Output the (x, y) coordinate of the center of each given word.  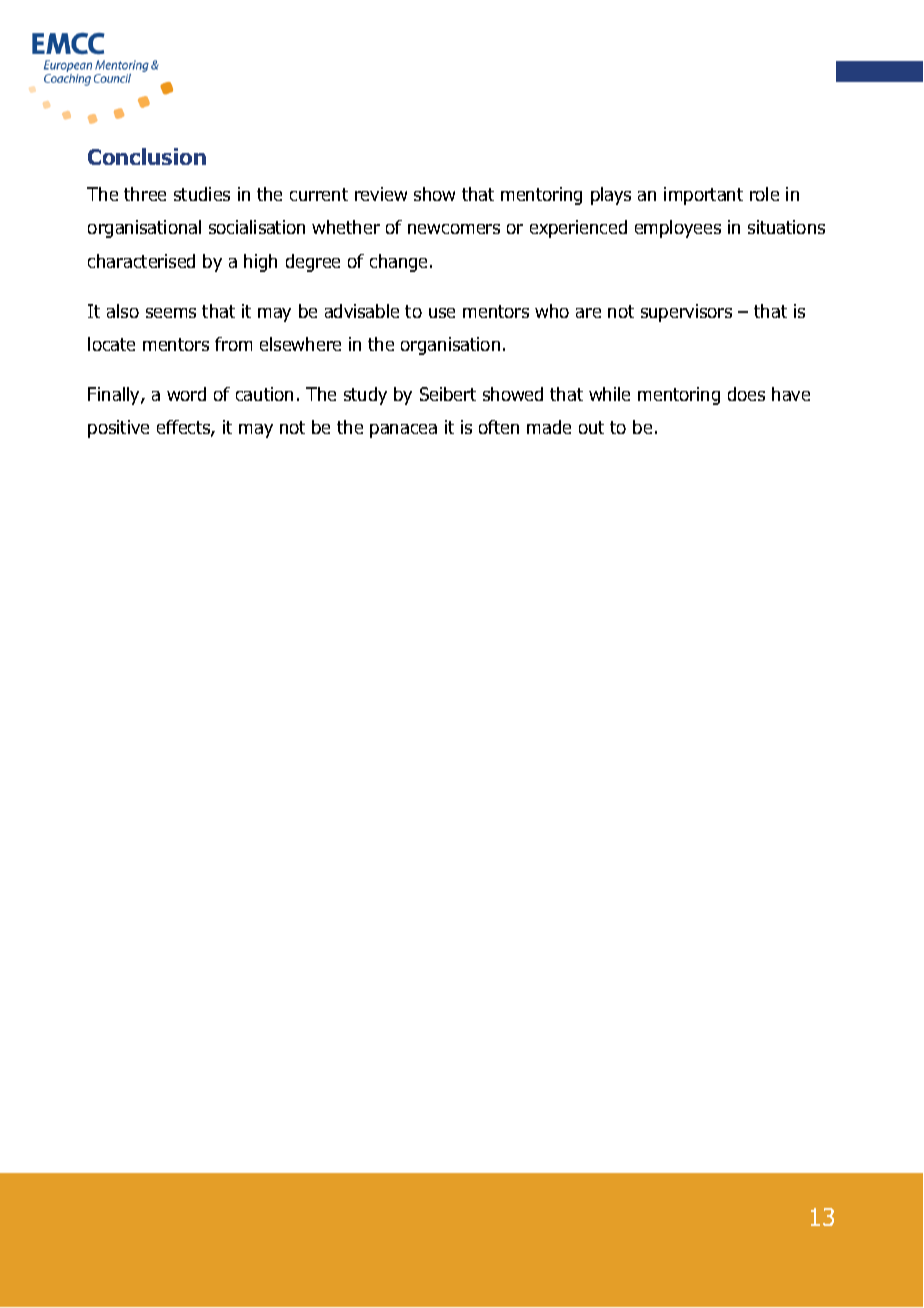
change (400, 263)
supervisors (686, 313)
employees (678, 229)
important (703, 196)
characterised (141, 261)
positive (118, 429)
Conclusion (147, 156)
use (442, 313)
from (233, 344)
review (381, 194)
